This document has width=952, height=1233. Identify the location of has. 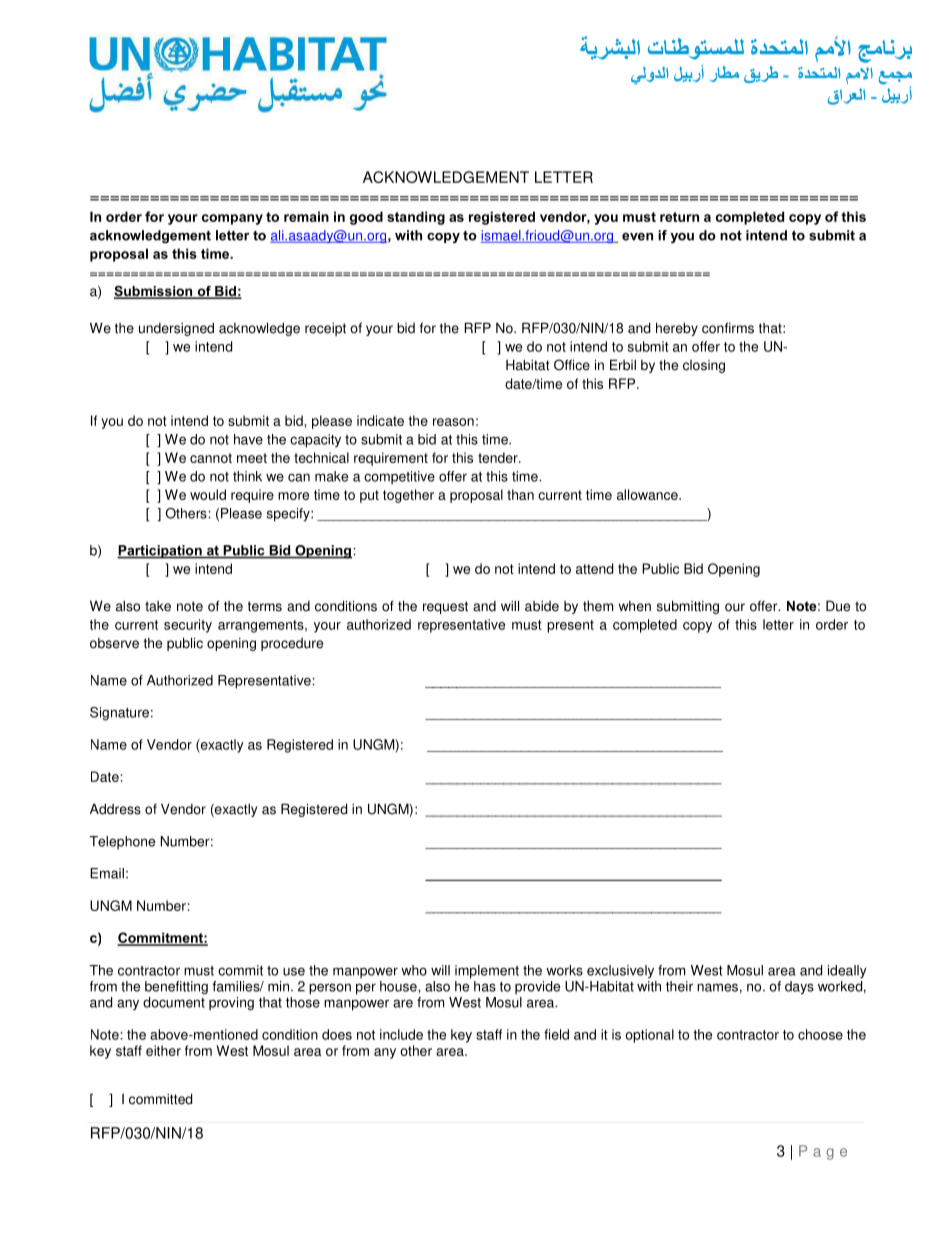
(485, 986).
